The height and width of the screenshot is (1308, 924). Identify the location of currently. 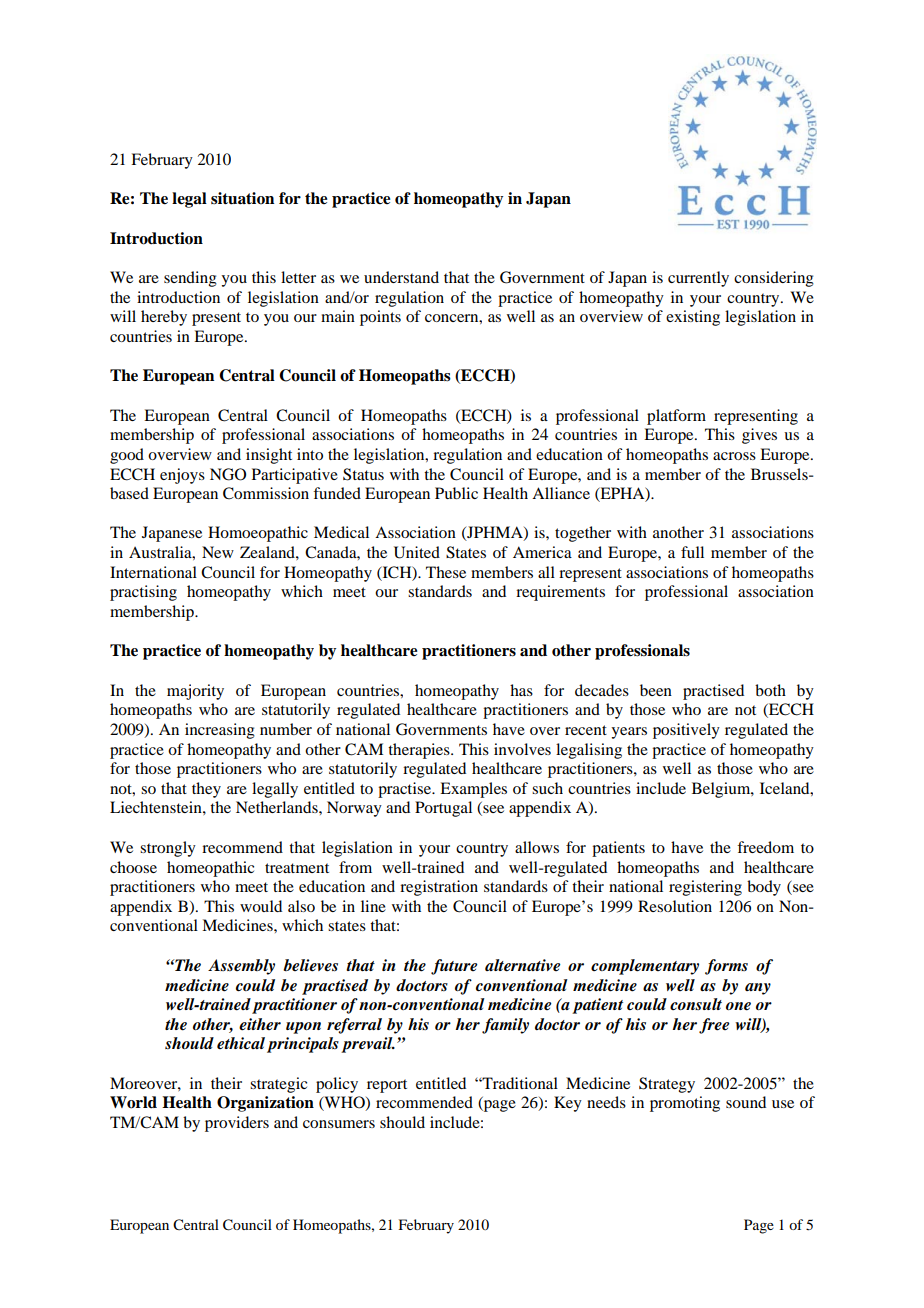
(698, 279).
